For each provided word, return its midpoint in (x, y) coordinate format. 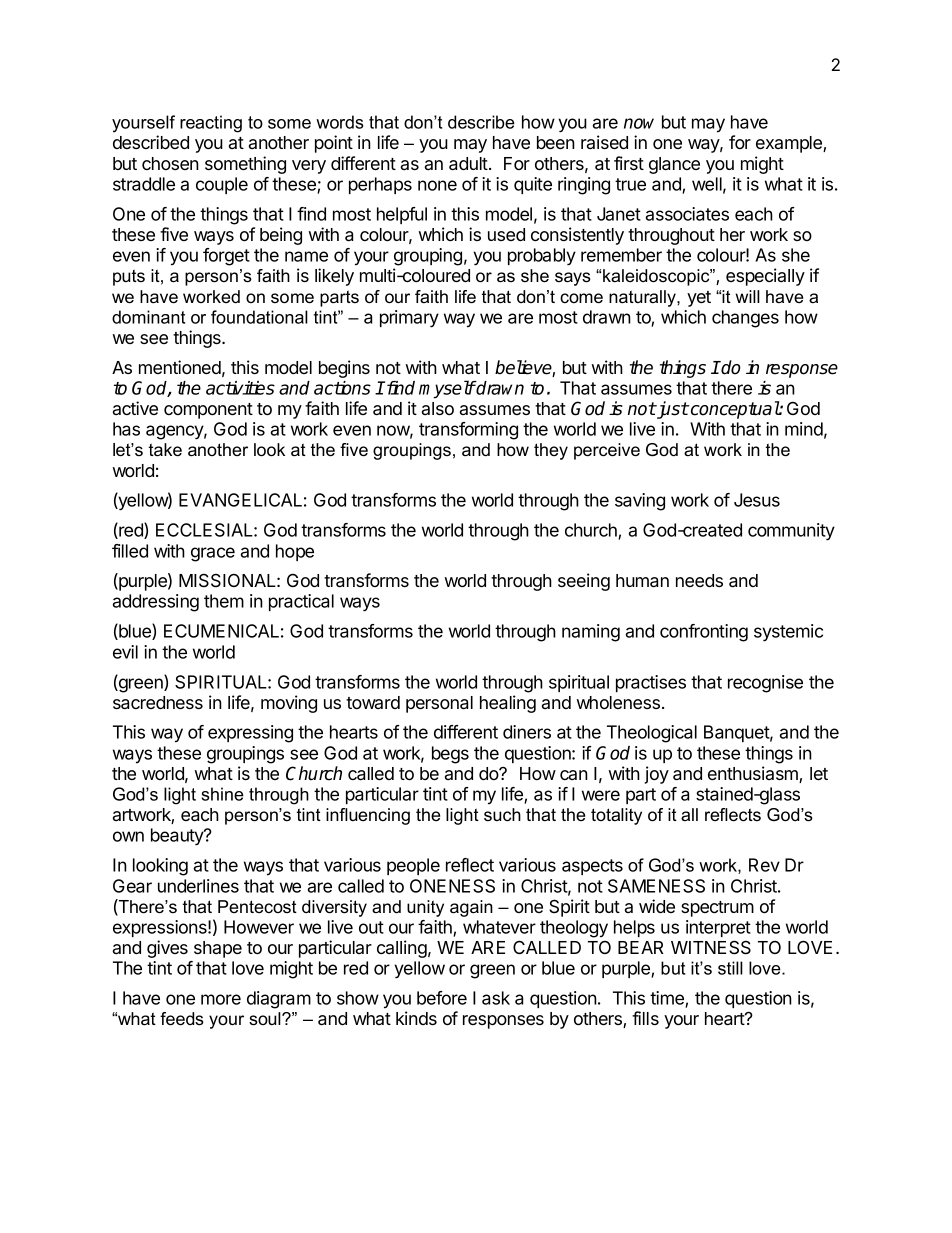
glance (674, 165)
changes (745, 319)
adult (469, 163)
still (730, 968)
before (442, 998)
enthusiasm (754, 774)
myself (447, 389)
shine (222, 794)
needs (699, 580)
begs (450, 755)
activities (240, 388)
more (221, 999)
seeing (584, 582)
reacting (211, 124)
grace (213, 554)
